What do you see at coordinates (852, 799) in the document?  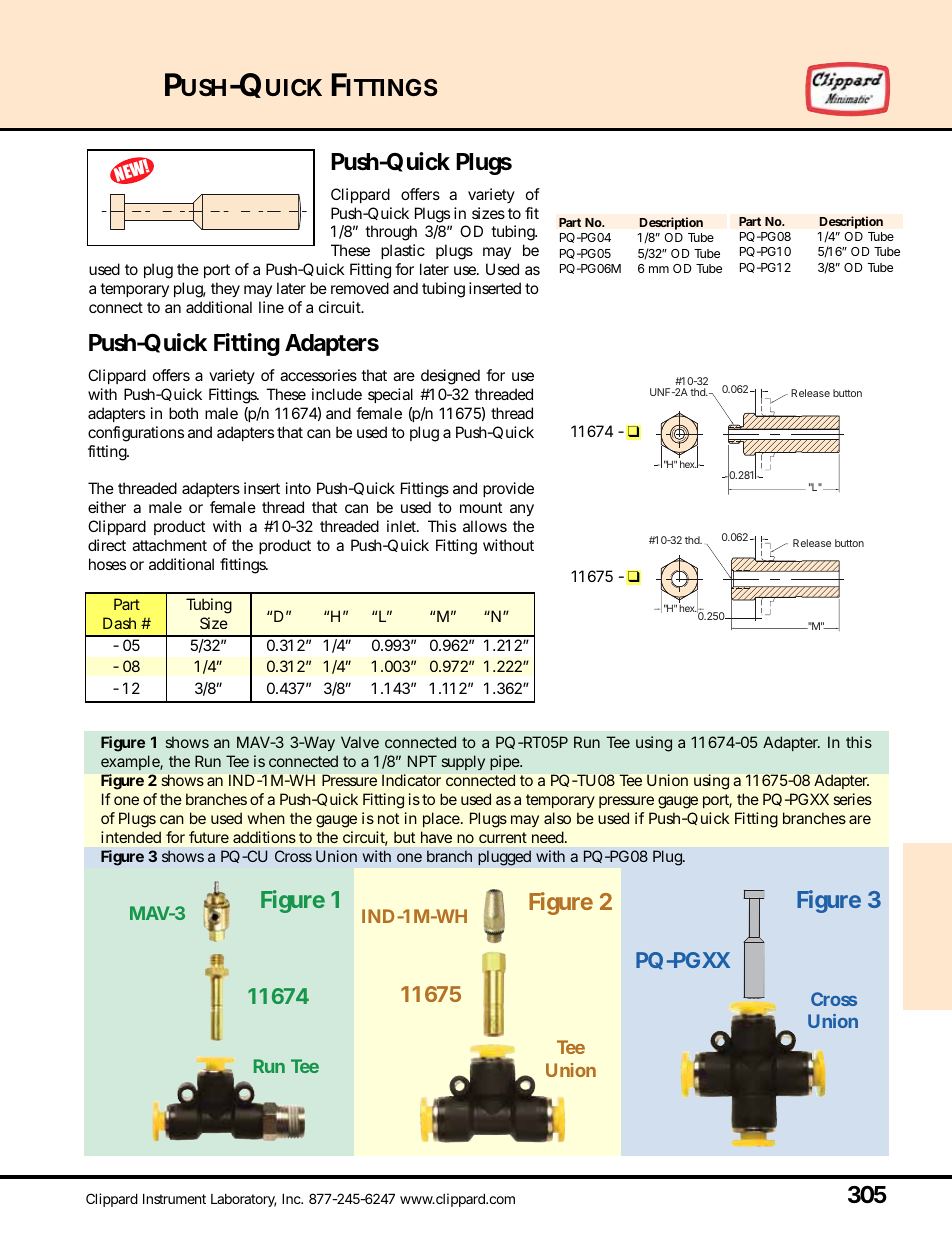 I see `series` at bounding box center [852, 799].
